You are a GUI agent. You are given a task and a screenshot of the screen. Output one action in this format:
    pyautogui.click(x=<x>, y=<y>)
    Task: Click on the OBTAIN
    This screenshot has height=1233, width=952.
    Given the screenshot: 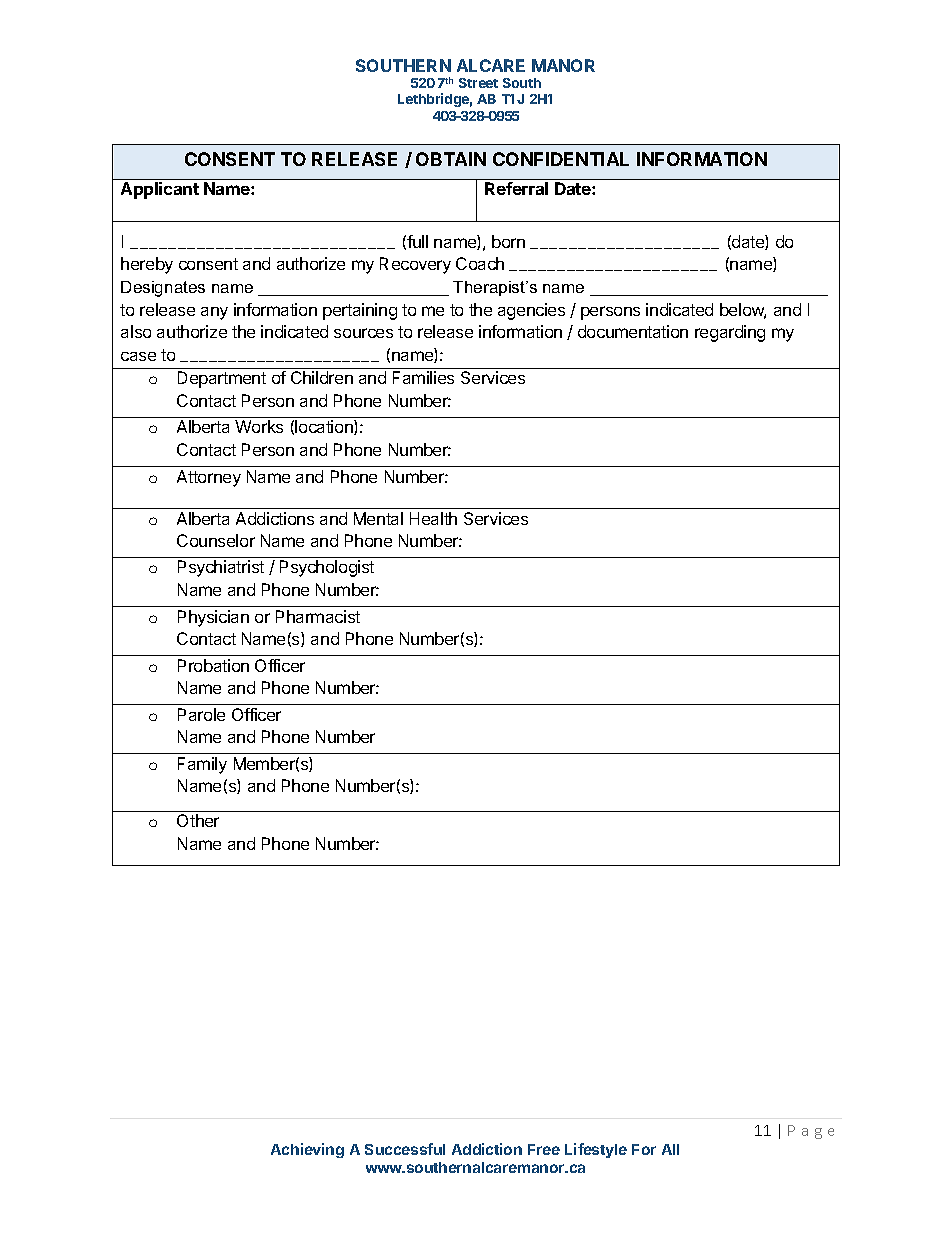 What is the action you would take?
    pyautogui.click(x=451, y=159)
